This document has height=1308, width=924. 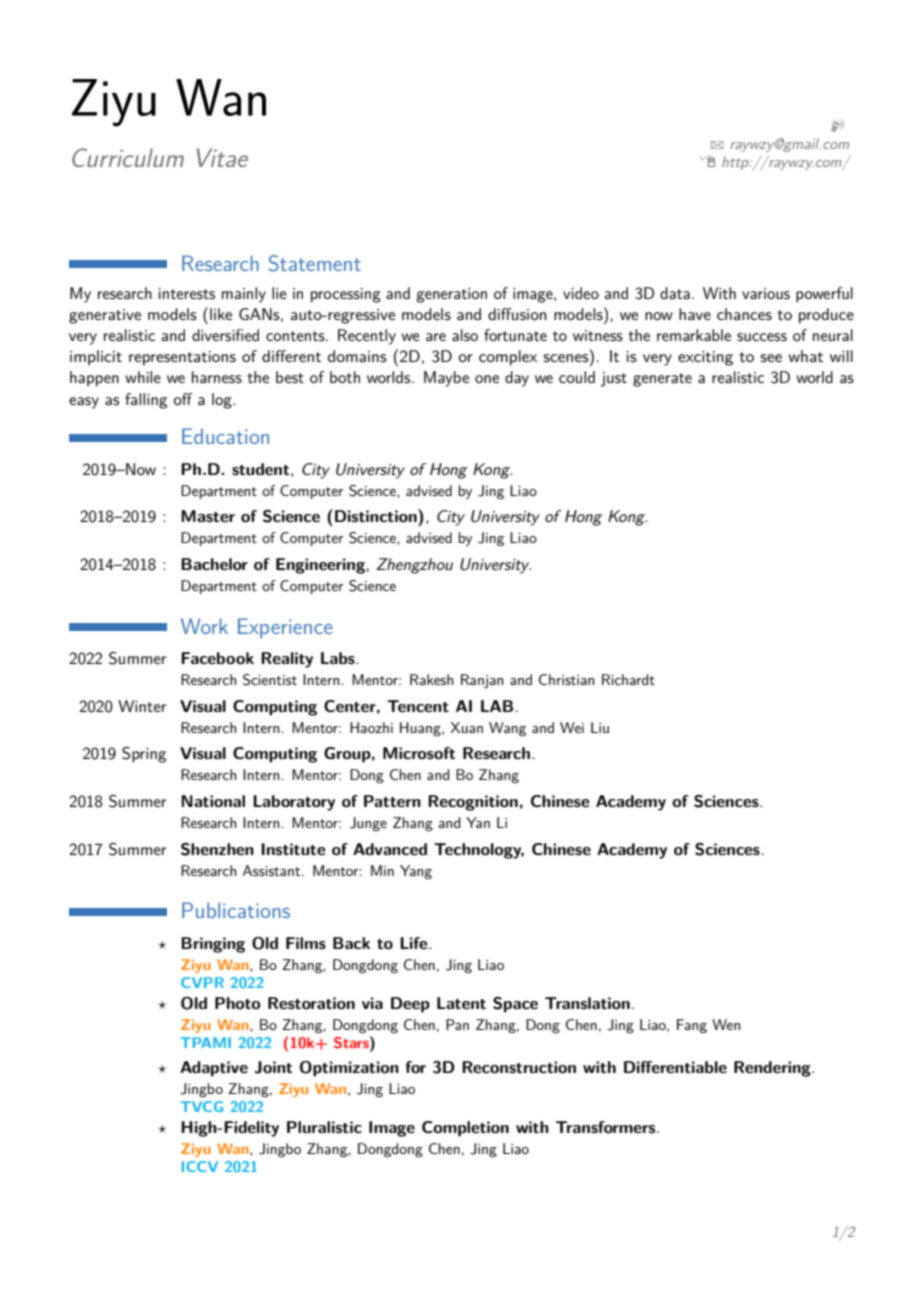 I want to click on off, so click(x=183, y=399).
